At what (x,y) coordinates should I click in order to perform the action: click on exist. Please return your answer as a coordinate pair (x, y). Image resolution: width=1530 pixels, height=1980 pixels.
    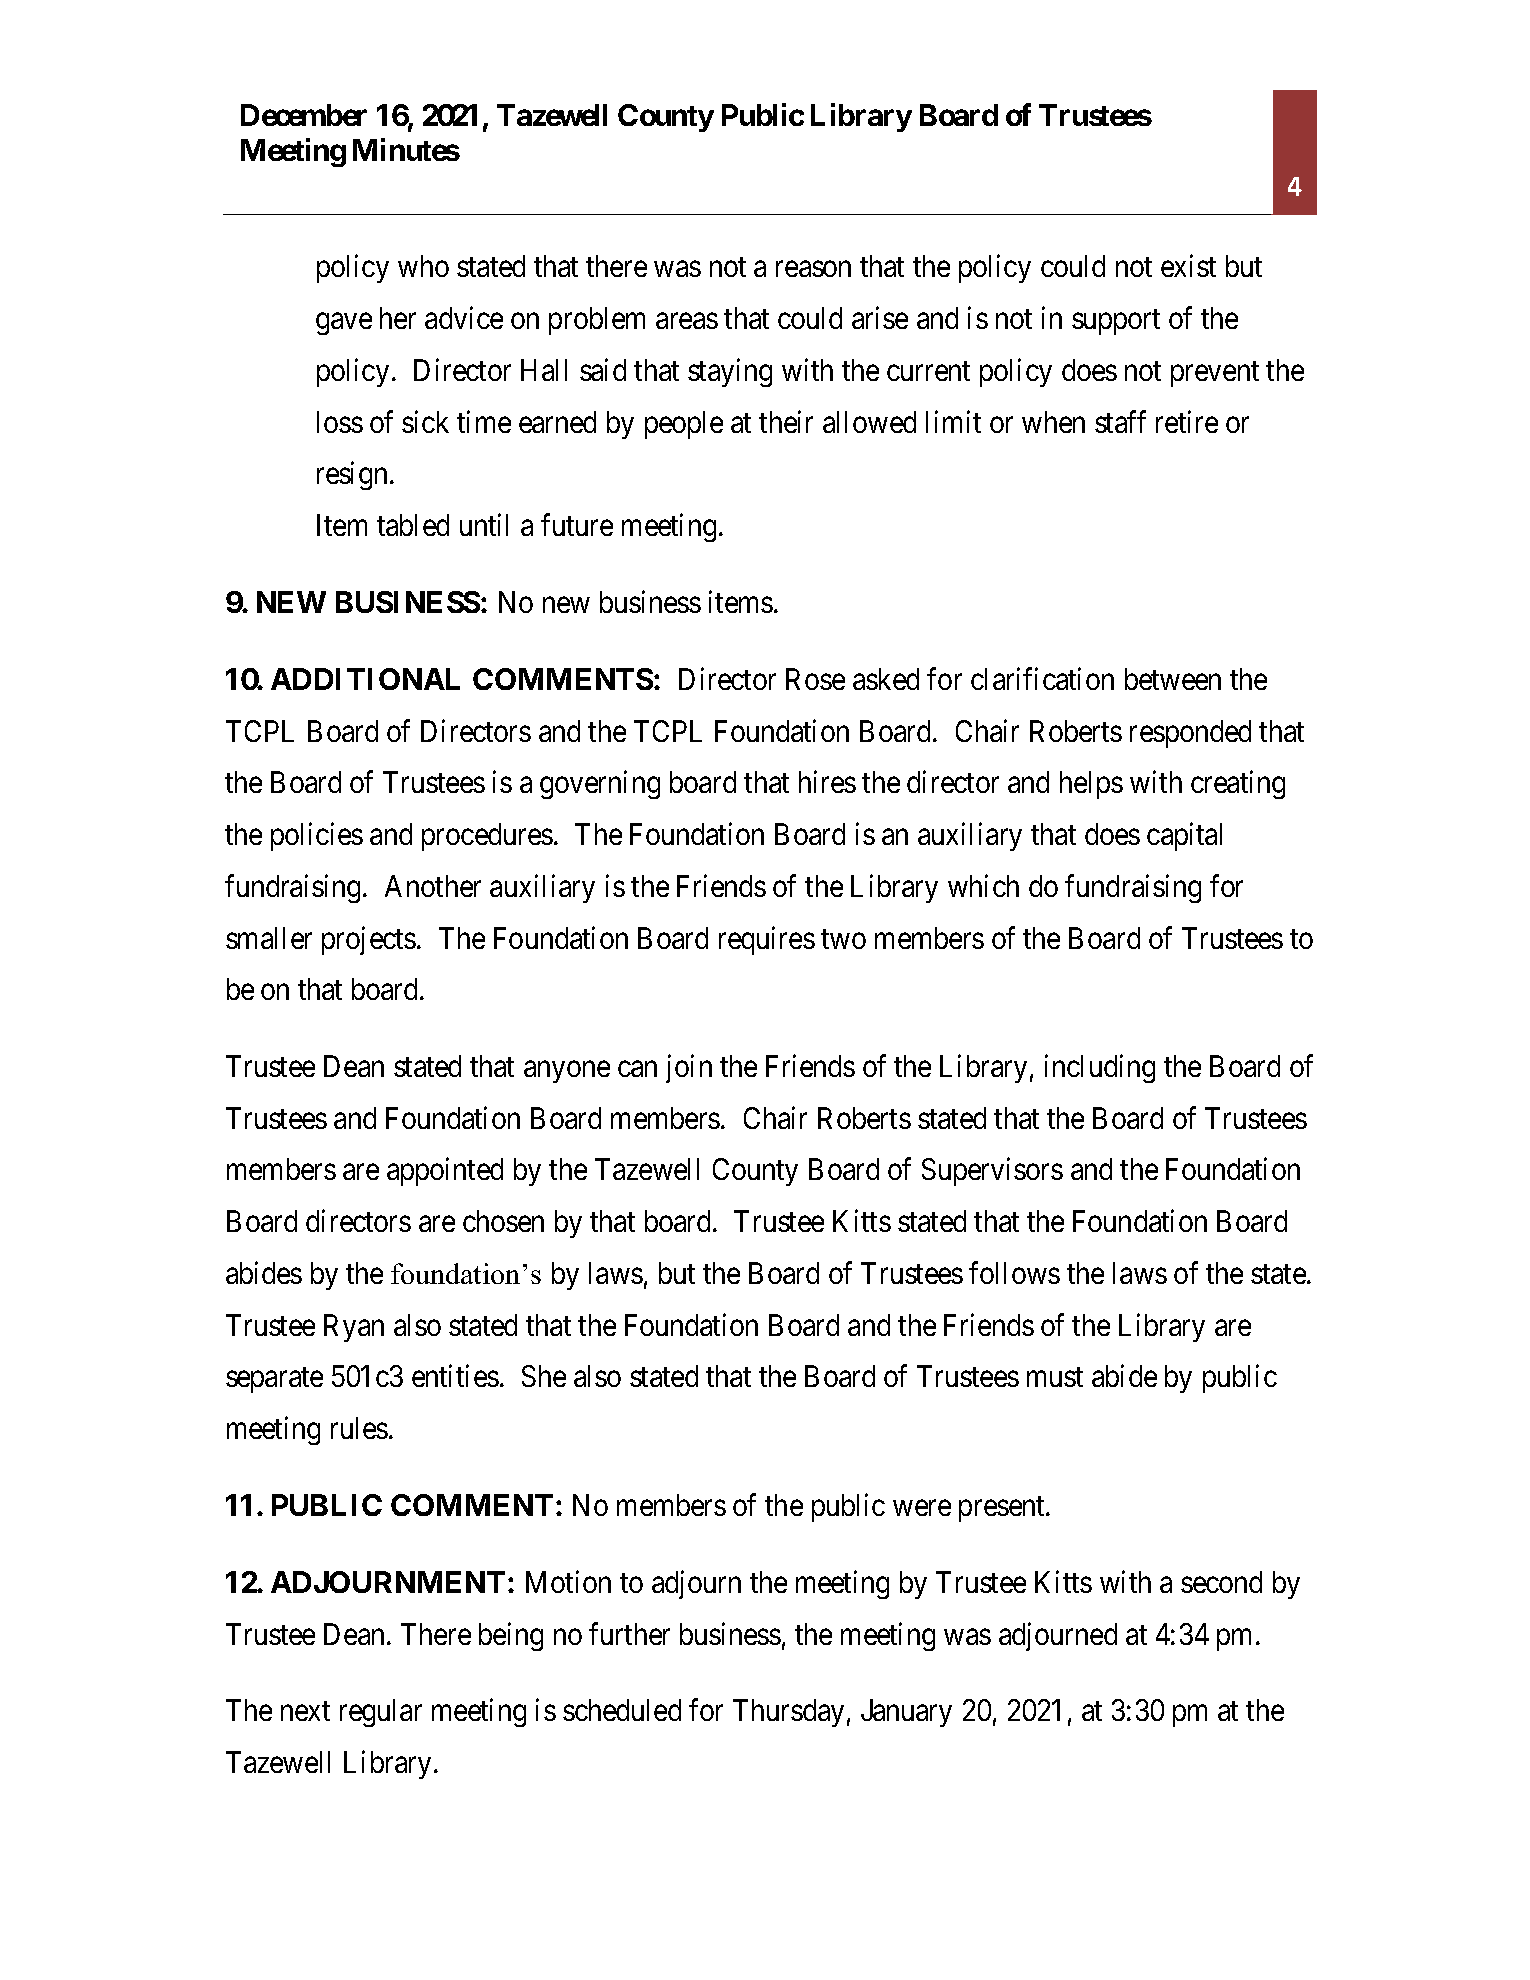
    Looking at the image, I should click on (1188, 266).
